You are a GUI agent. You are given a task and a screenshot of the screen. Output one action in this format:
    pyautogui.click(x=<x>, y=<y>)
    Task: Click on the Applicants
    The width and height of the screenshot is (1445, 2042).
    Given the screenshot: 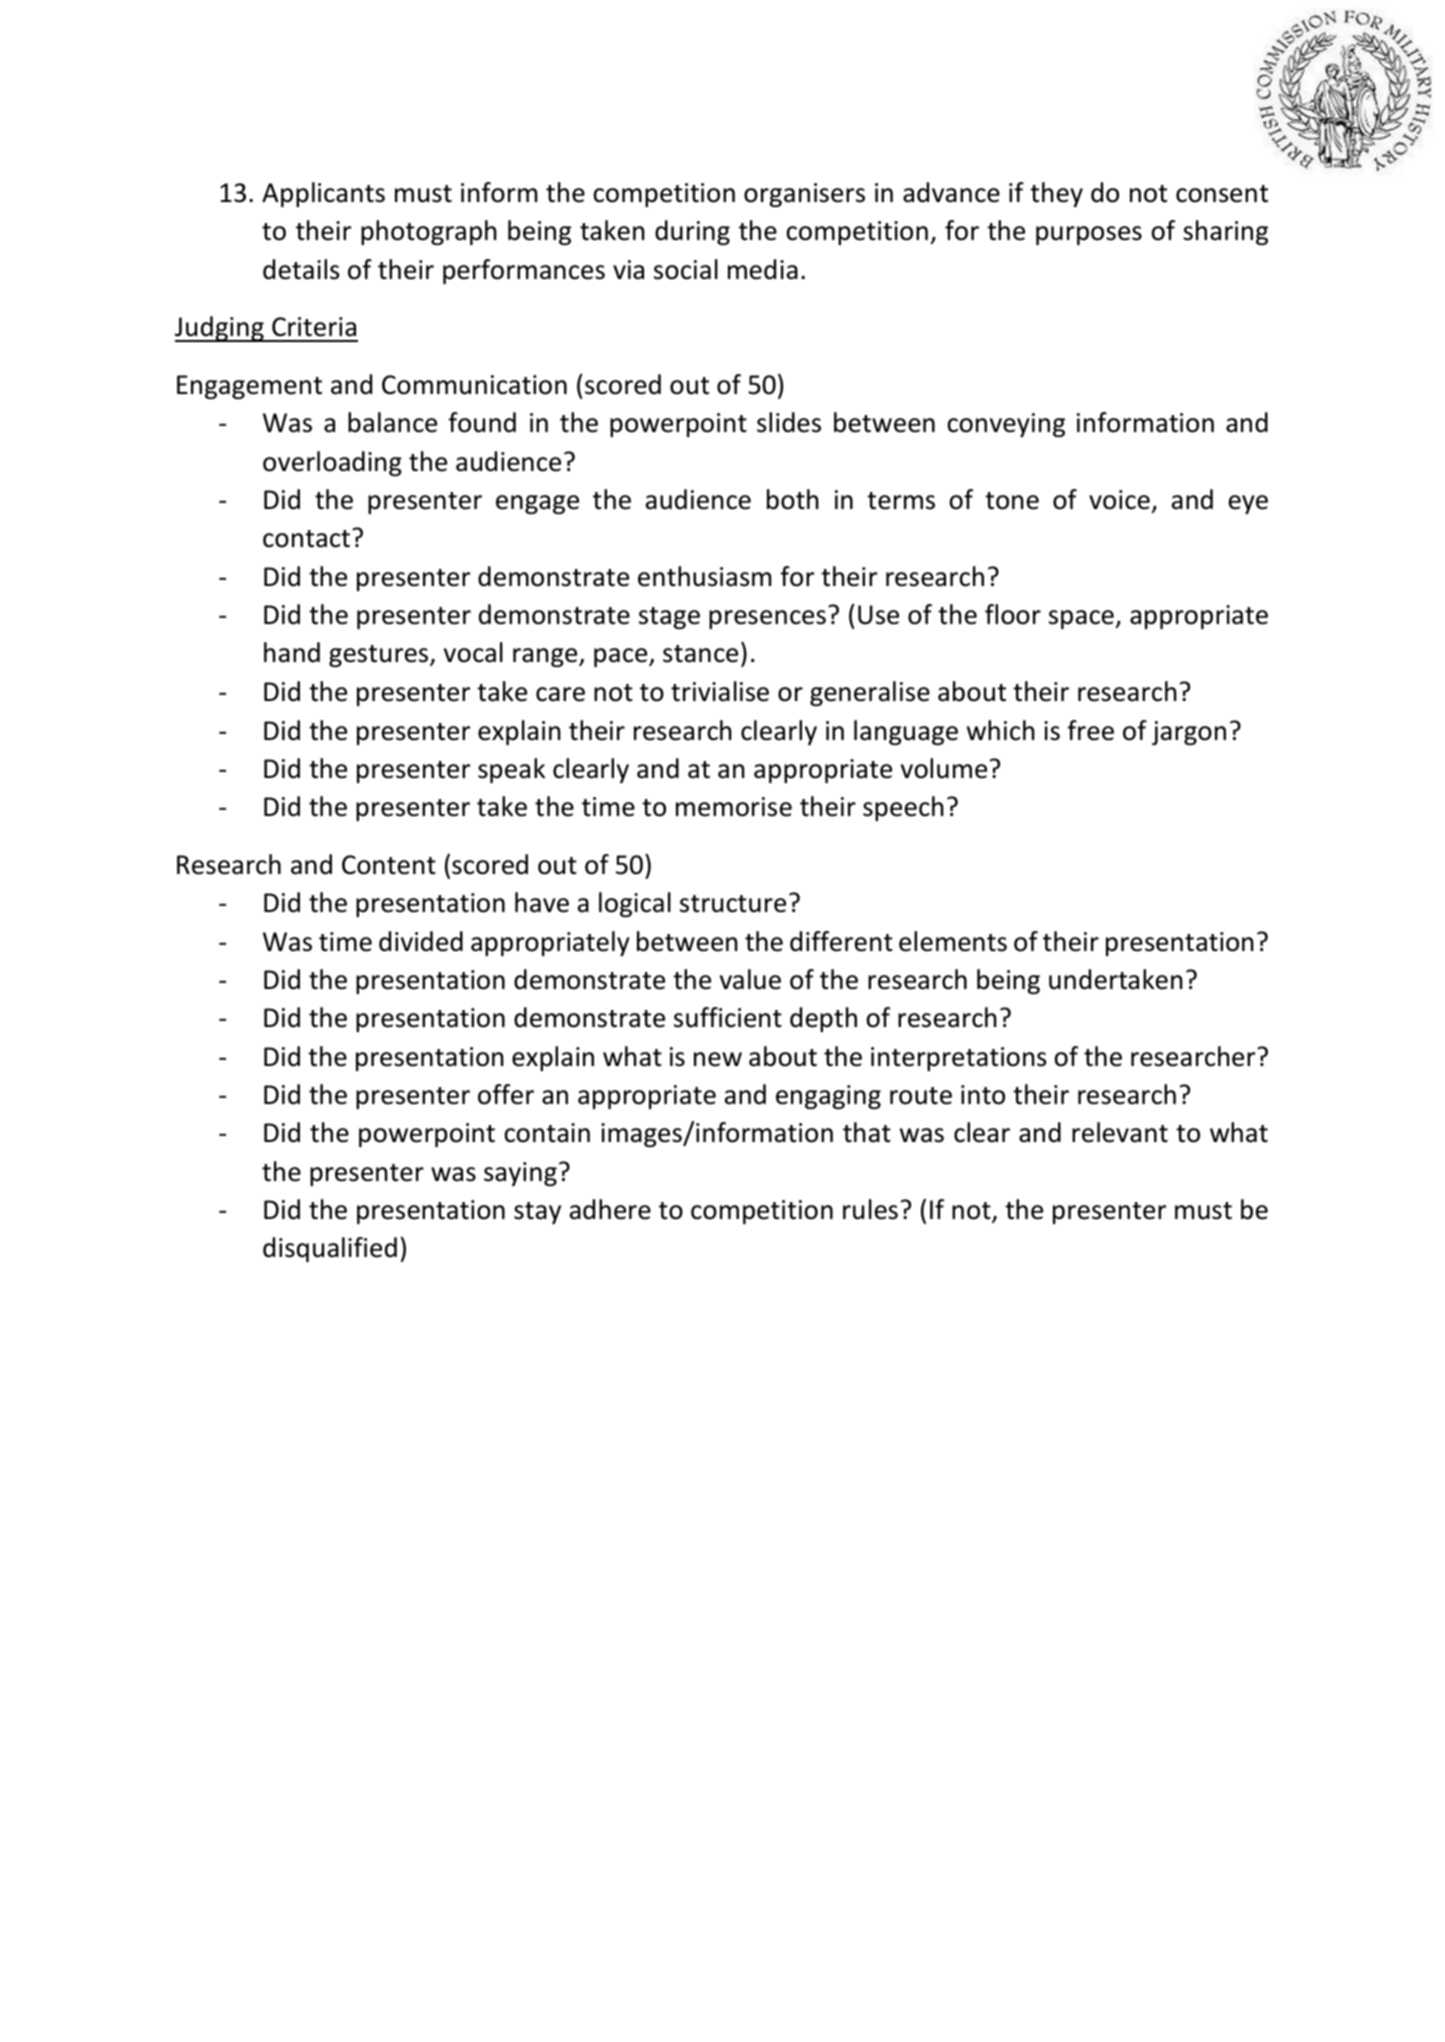 What is the action you would take?
    pyautogui.click(x=323, y=194)
